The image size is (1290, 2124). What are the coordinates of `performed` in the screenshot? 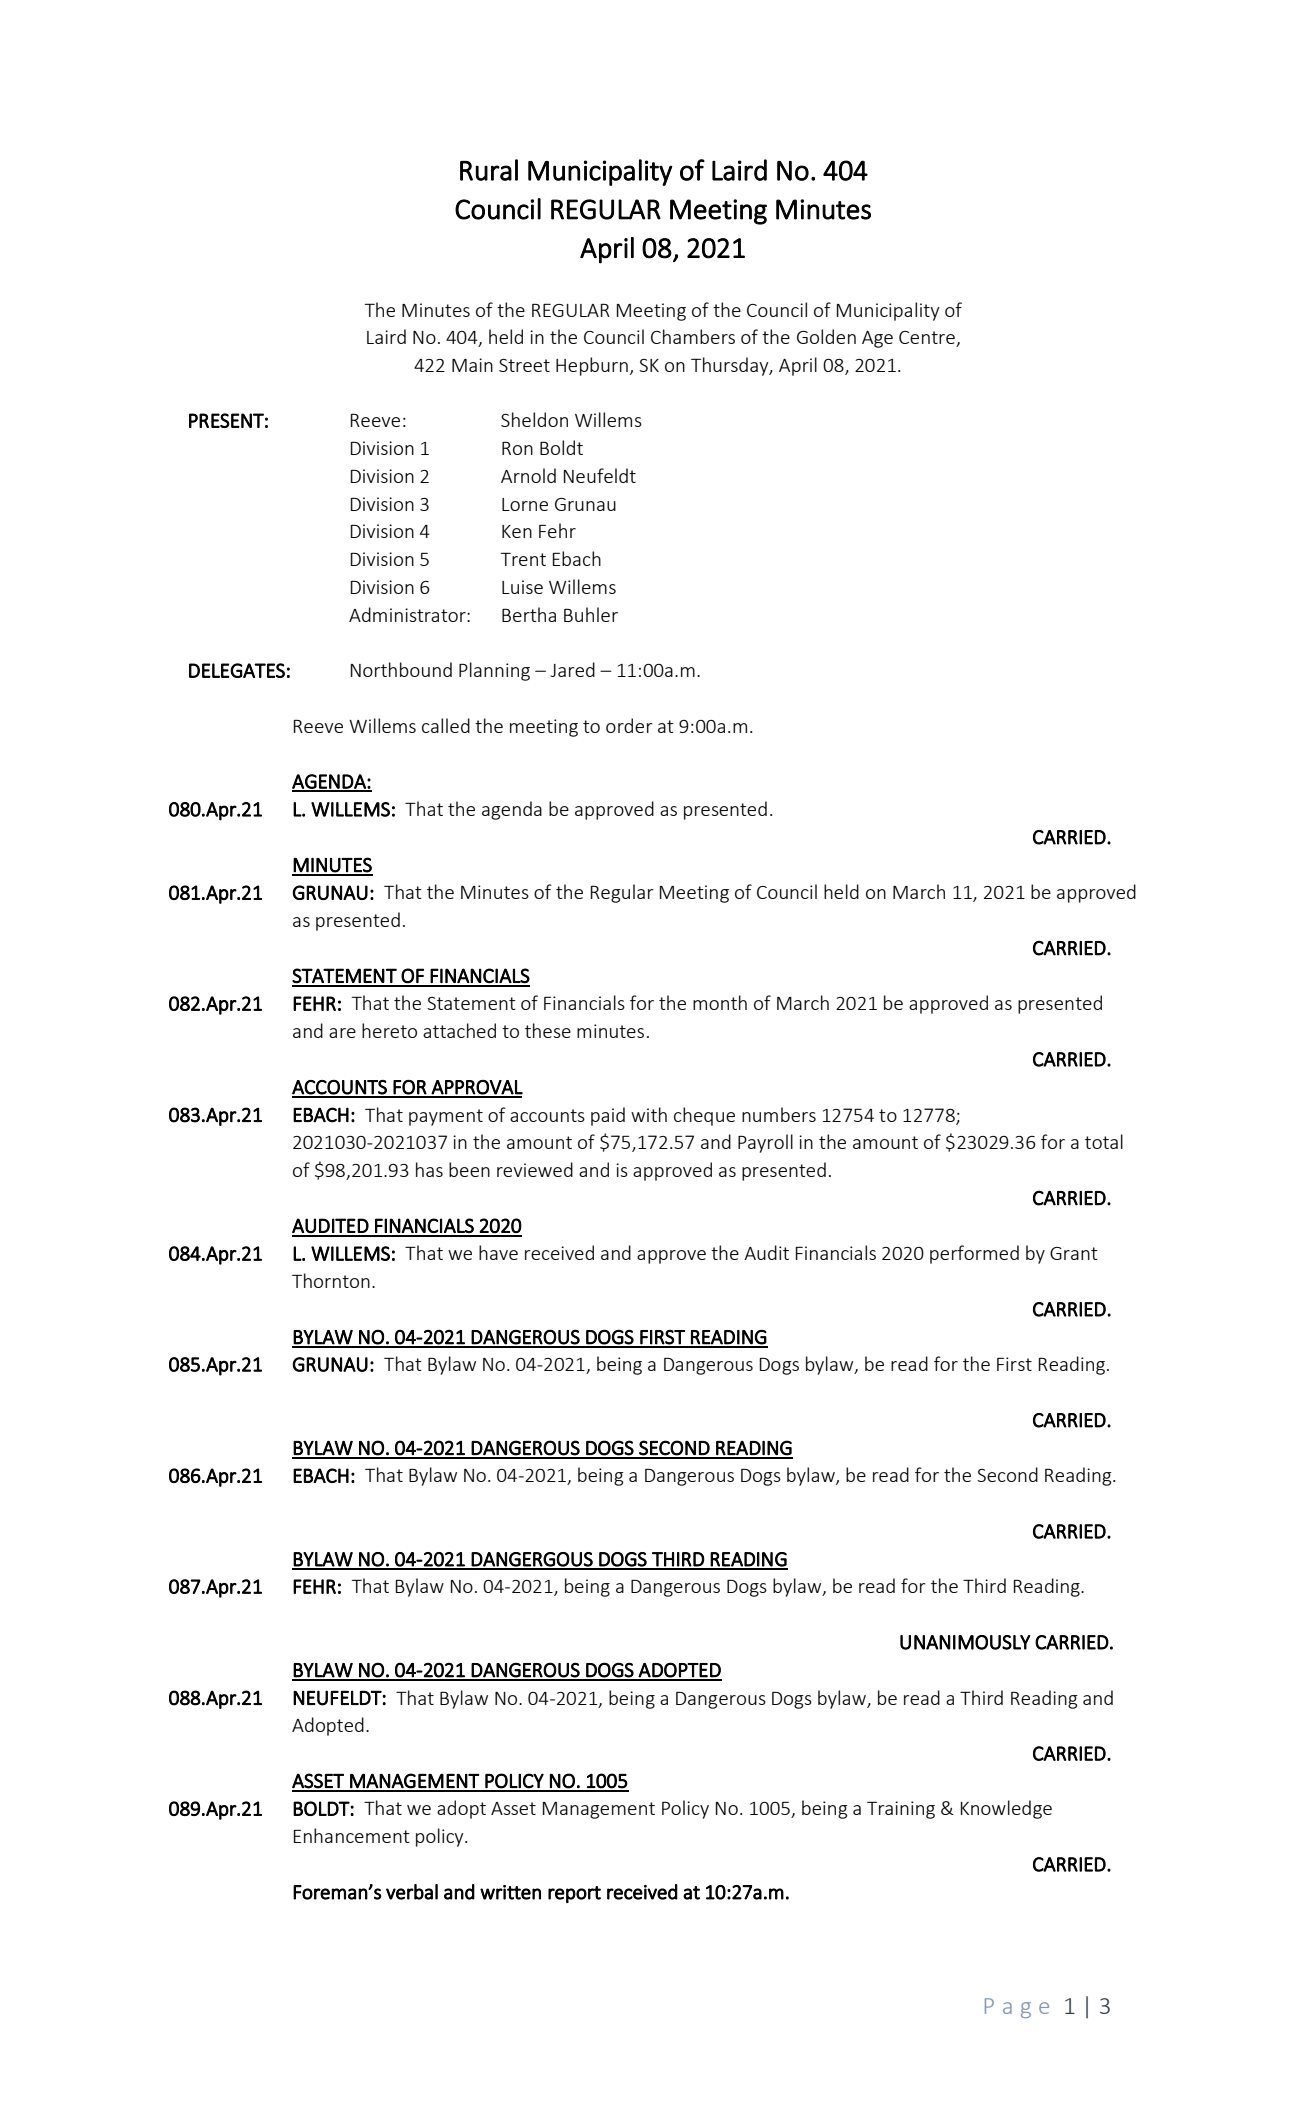 It's located at (974, 1254).
